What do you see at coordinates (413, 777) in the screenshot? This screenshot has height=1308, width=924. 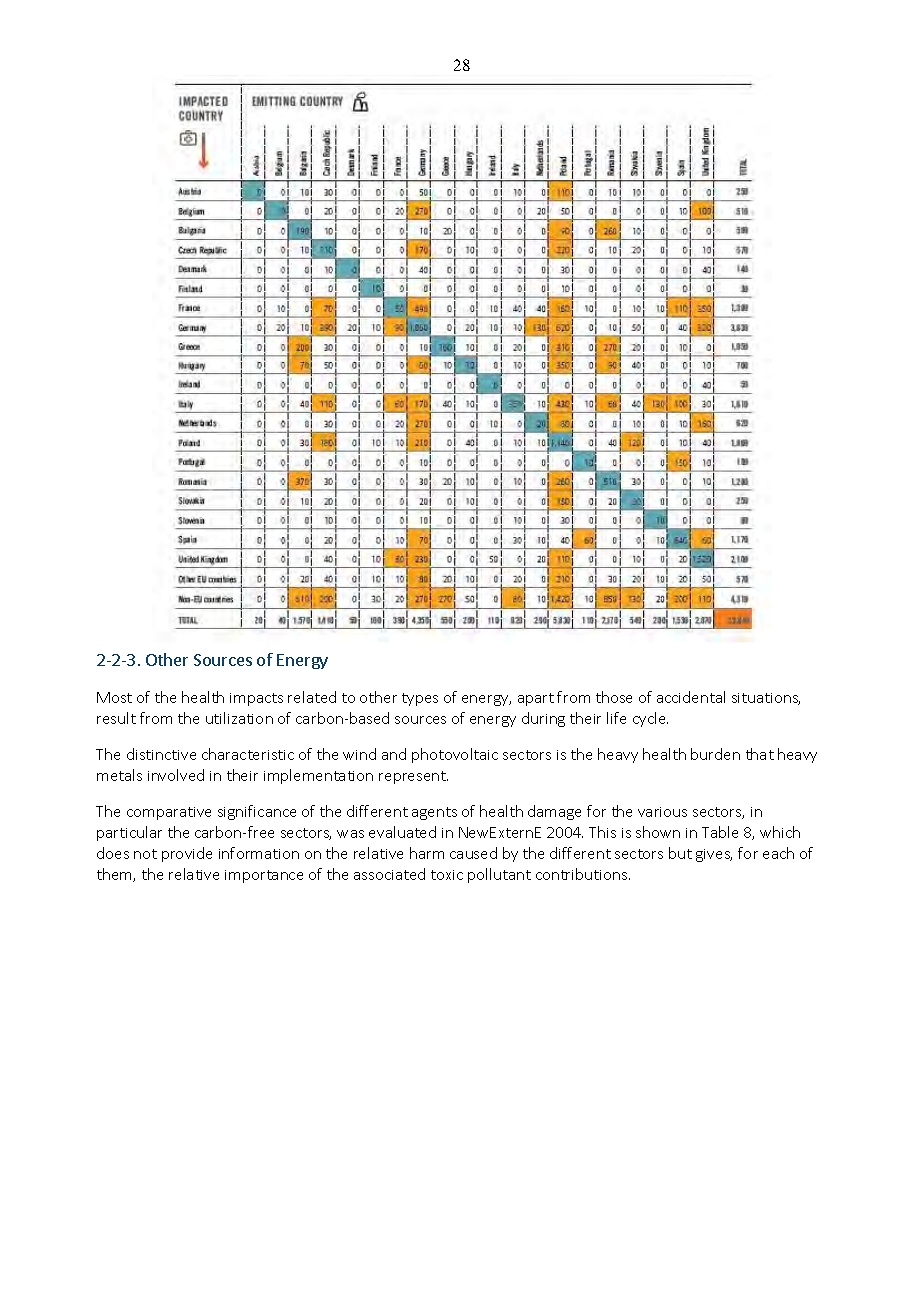 I see `represent` at bounding box center [413, 777].
